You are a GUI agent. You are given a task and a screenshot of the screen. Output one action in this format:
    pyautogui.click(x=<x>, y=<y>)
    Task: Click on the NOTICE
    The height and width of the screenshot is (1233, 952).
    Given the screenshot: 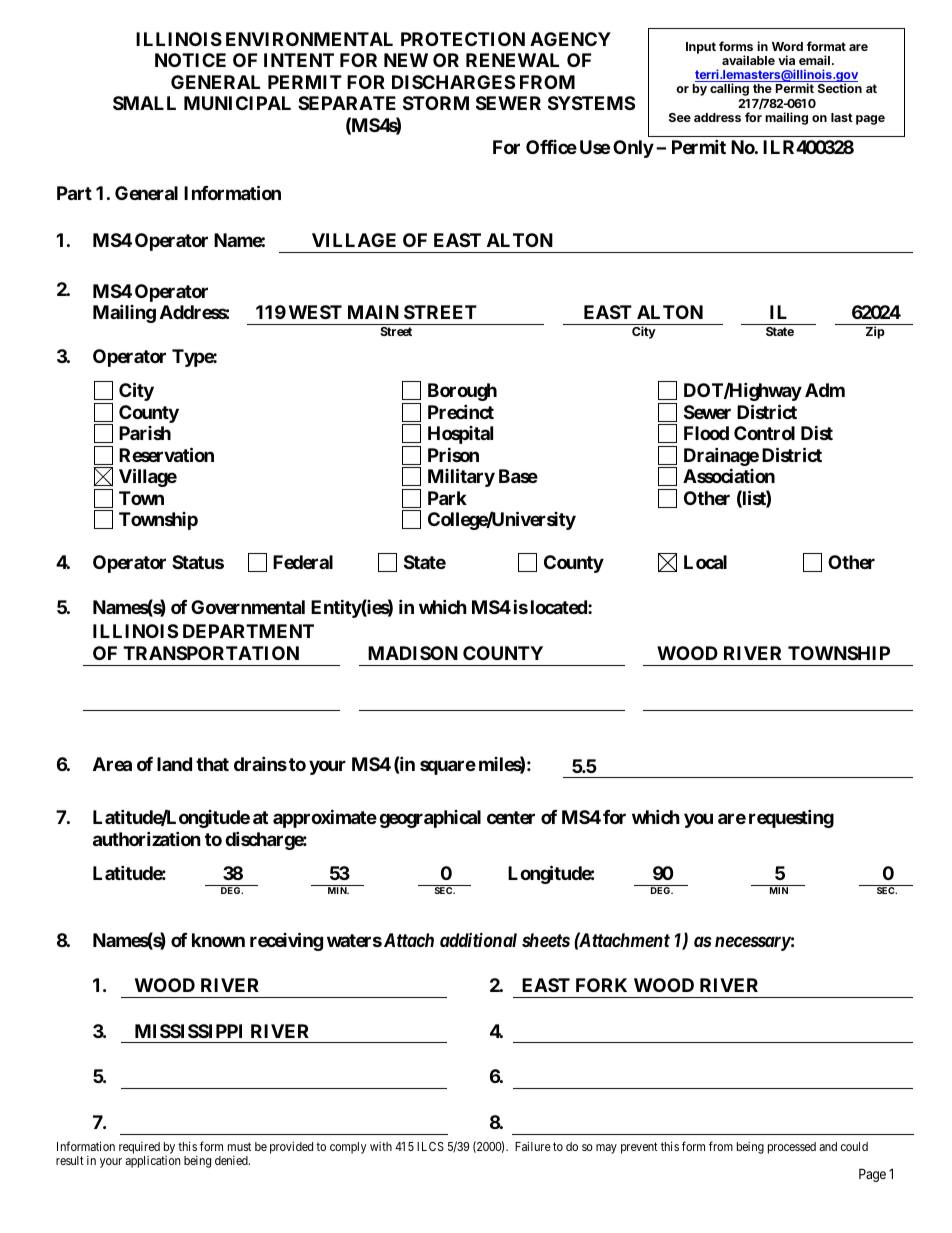 What is the action you would take?
    pyautogui.click(x=190, y=60)
